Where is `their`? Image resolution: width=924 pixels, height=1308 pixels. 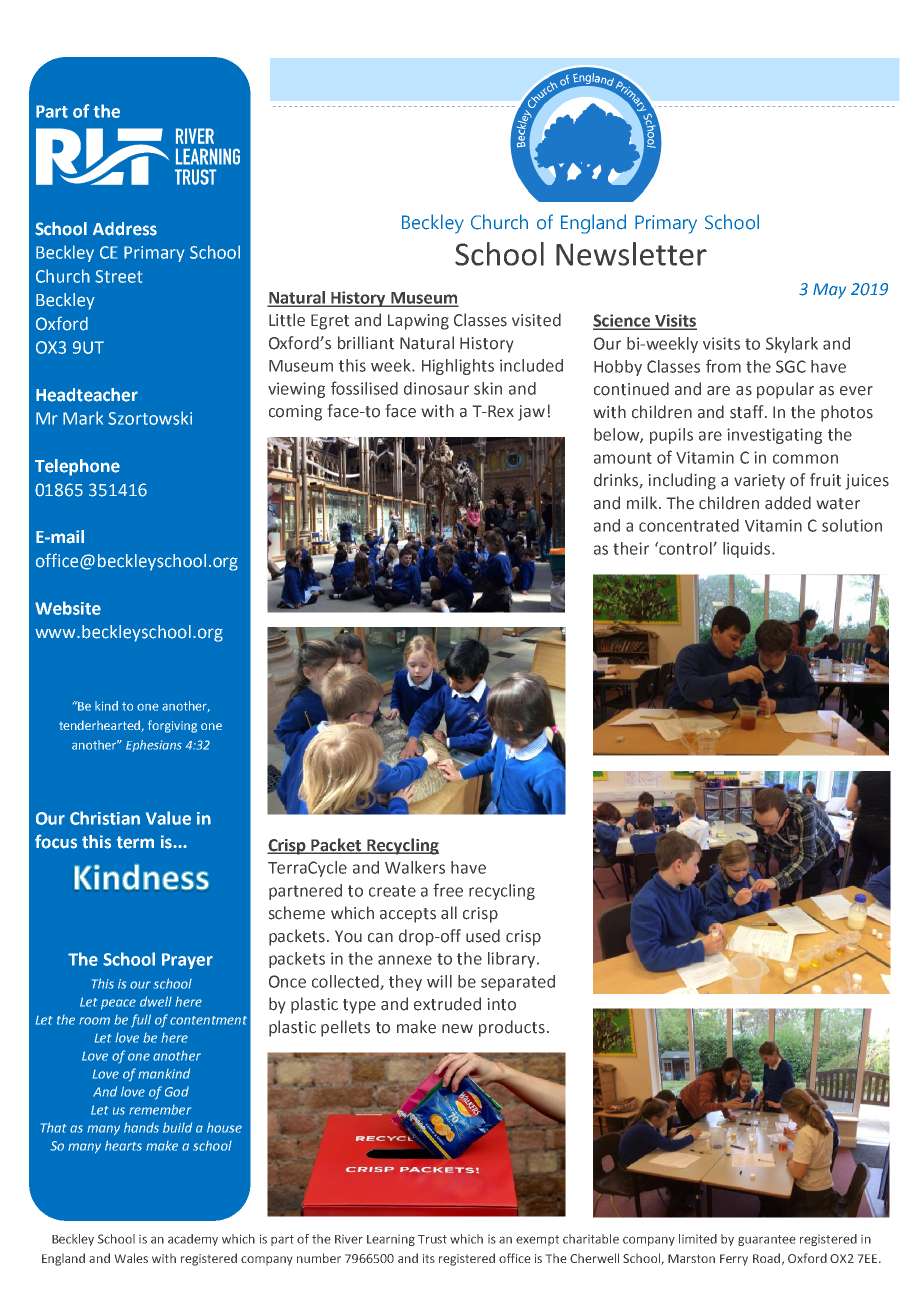
their is located at coordinates (631, 548).
